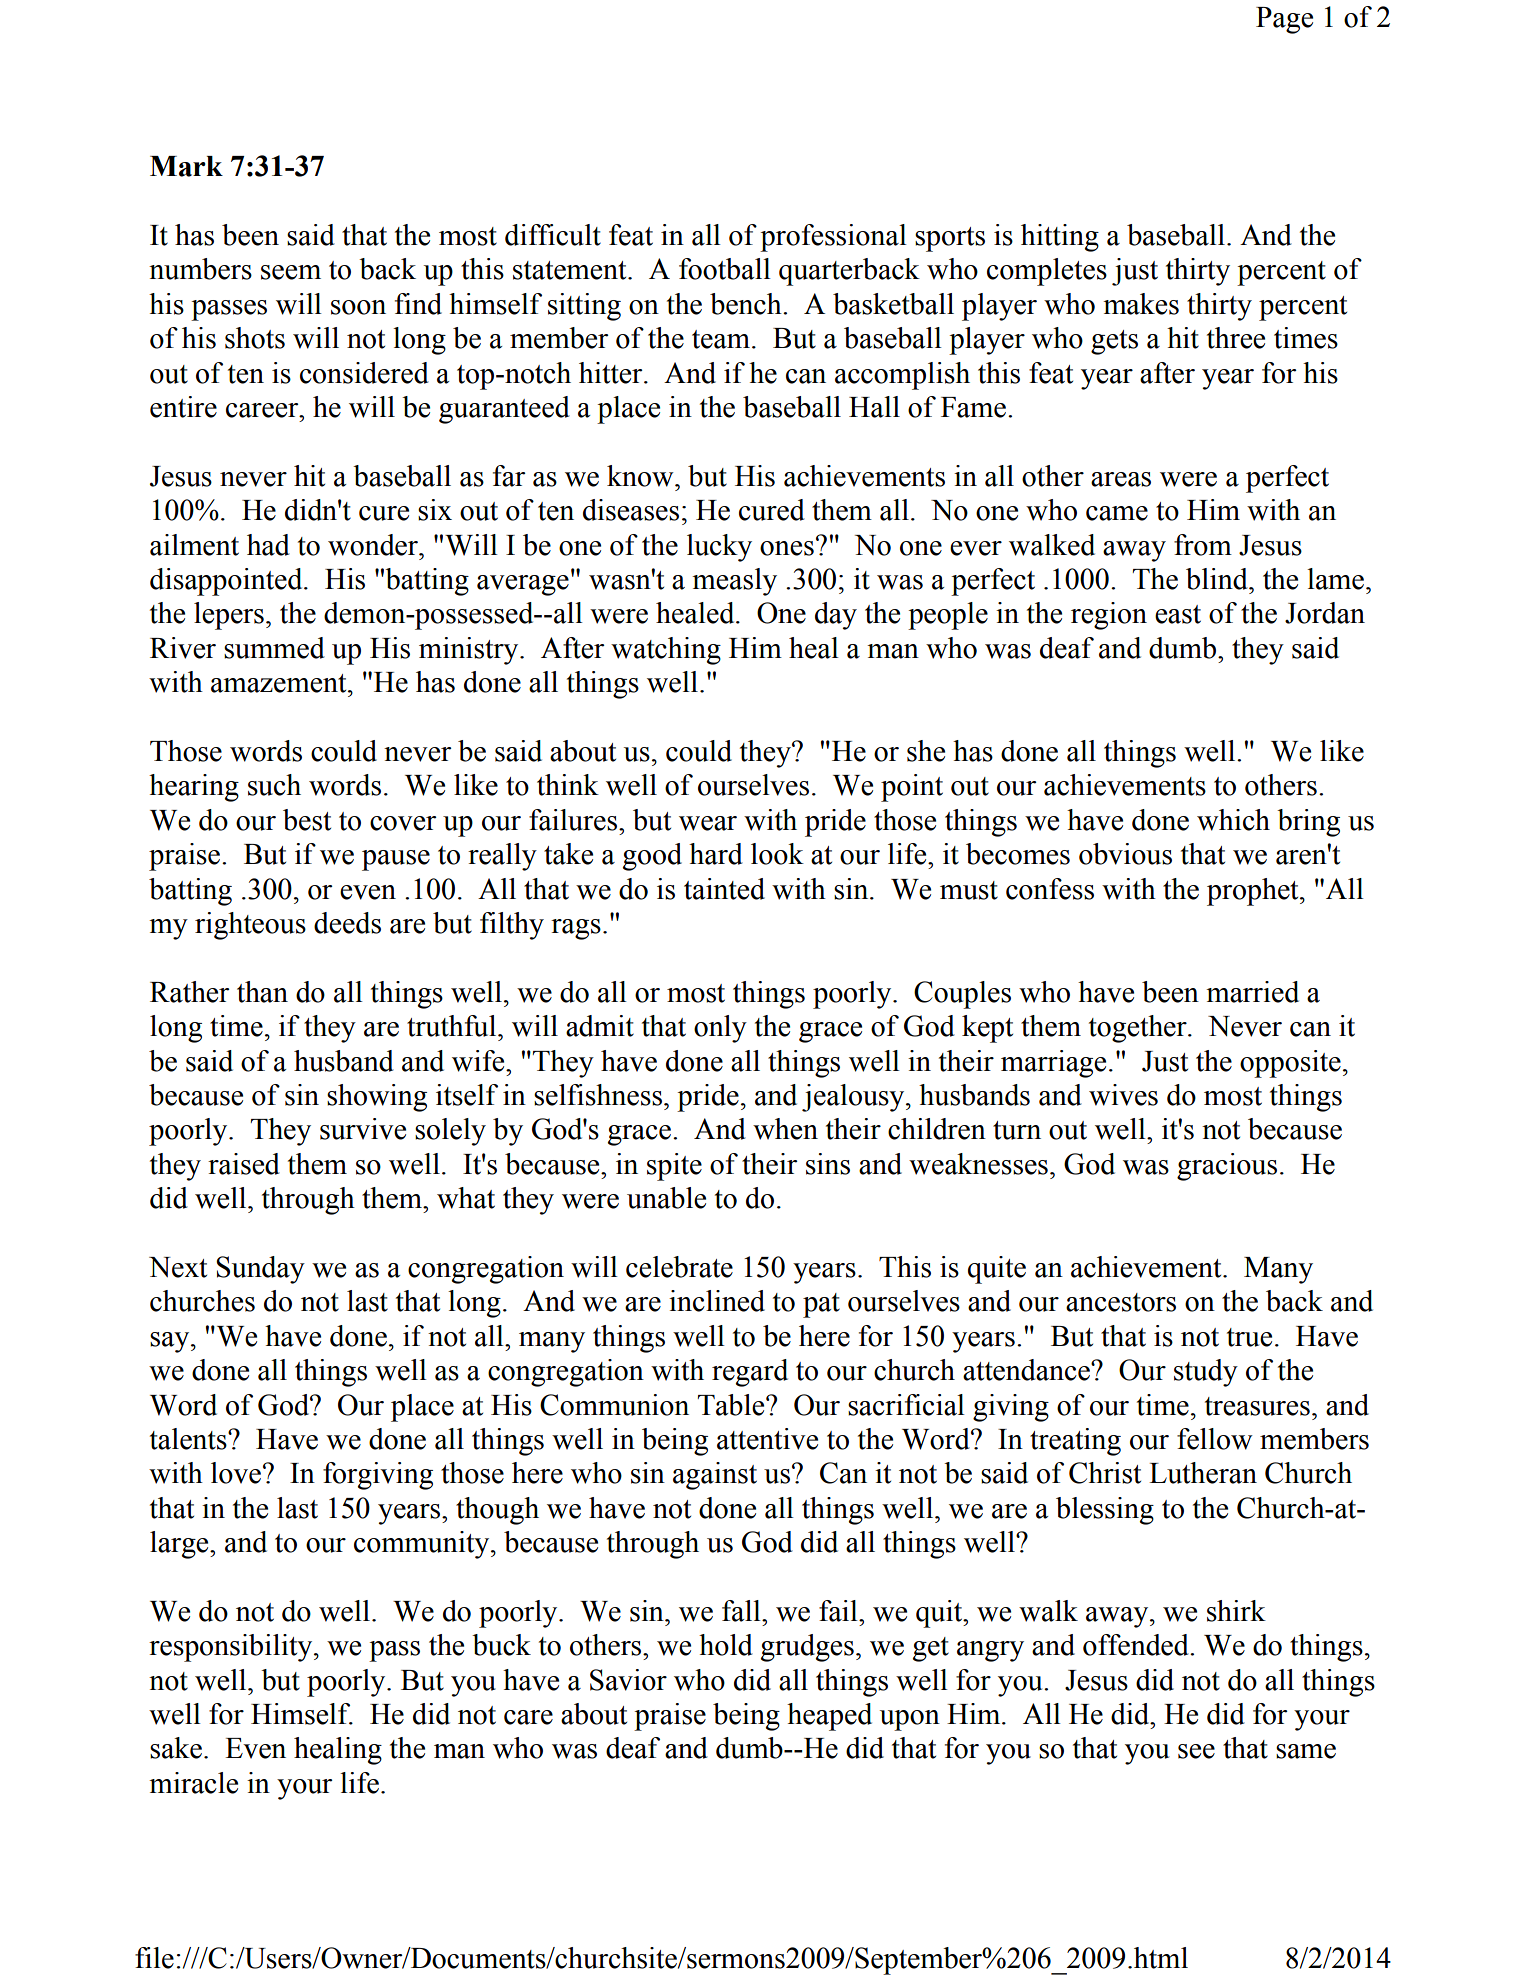 The height and width of the screenshot is (1975, 1526). I want to click on had, so click(268, 545).
